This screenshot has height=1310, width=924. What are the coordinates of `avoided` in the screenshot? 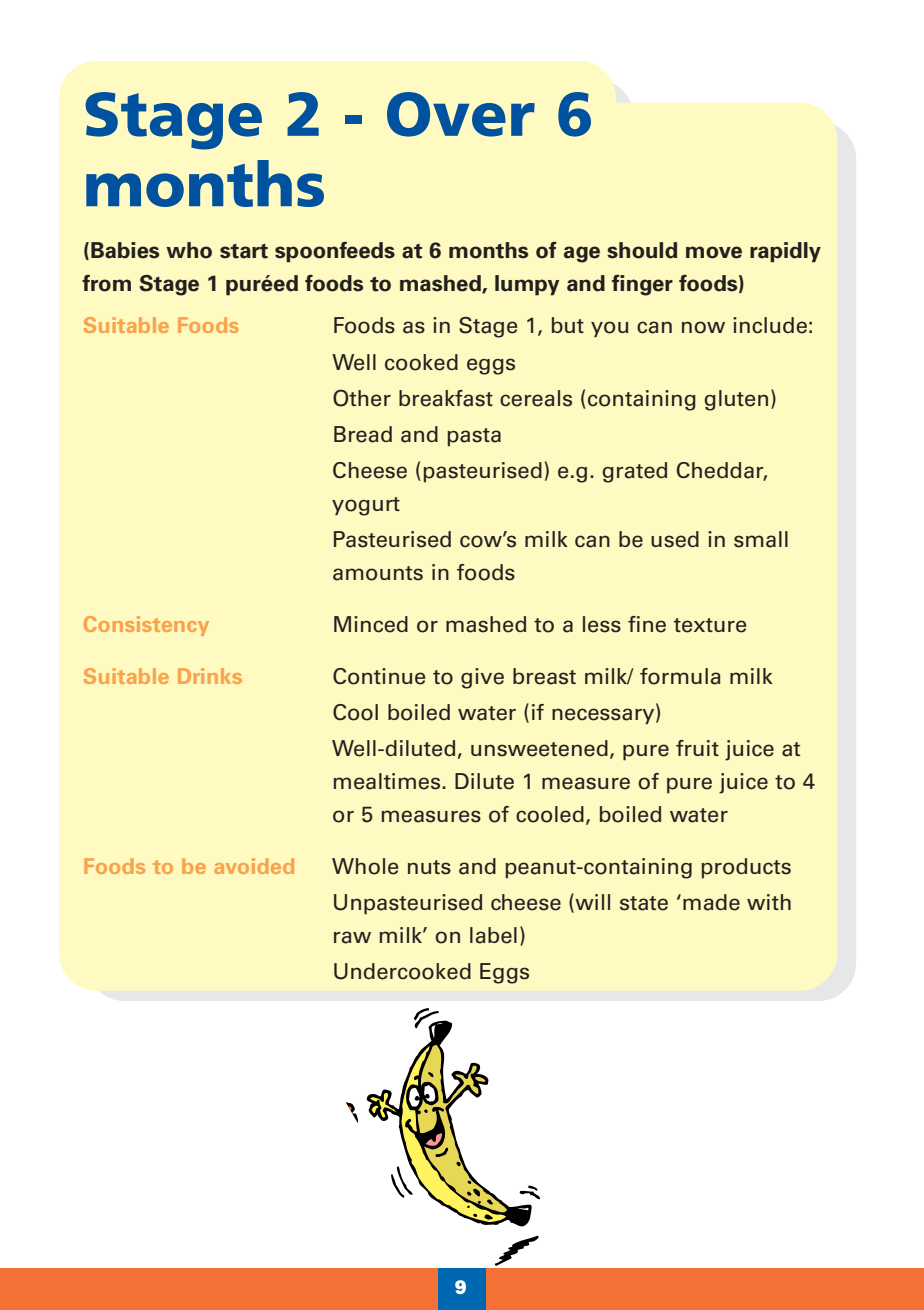 It's located at (254, 866).
